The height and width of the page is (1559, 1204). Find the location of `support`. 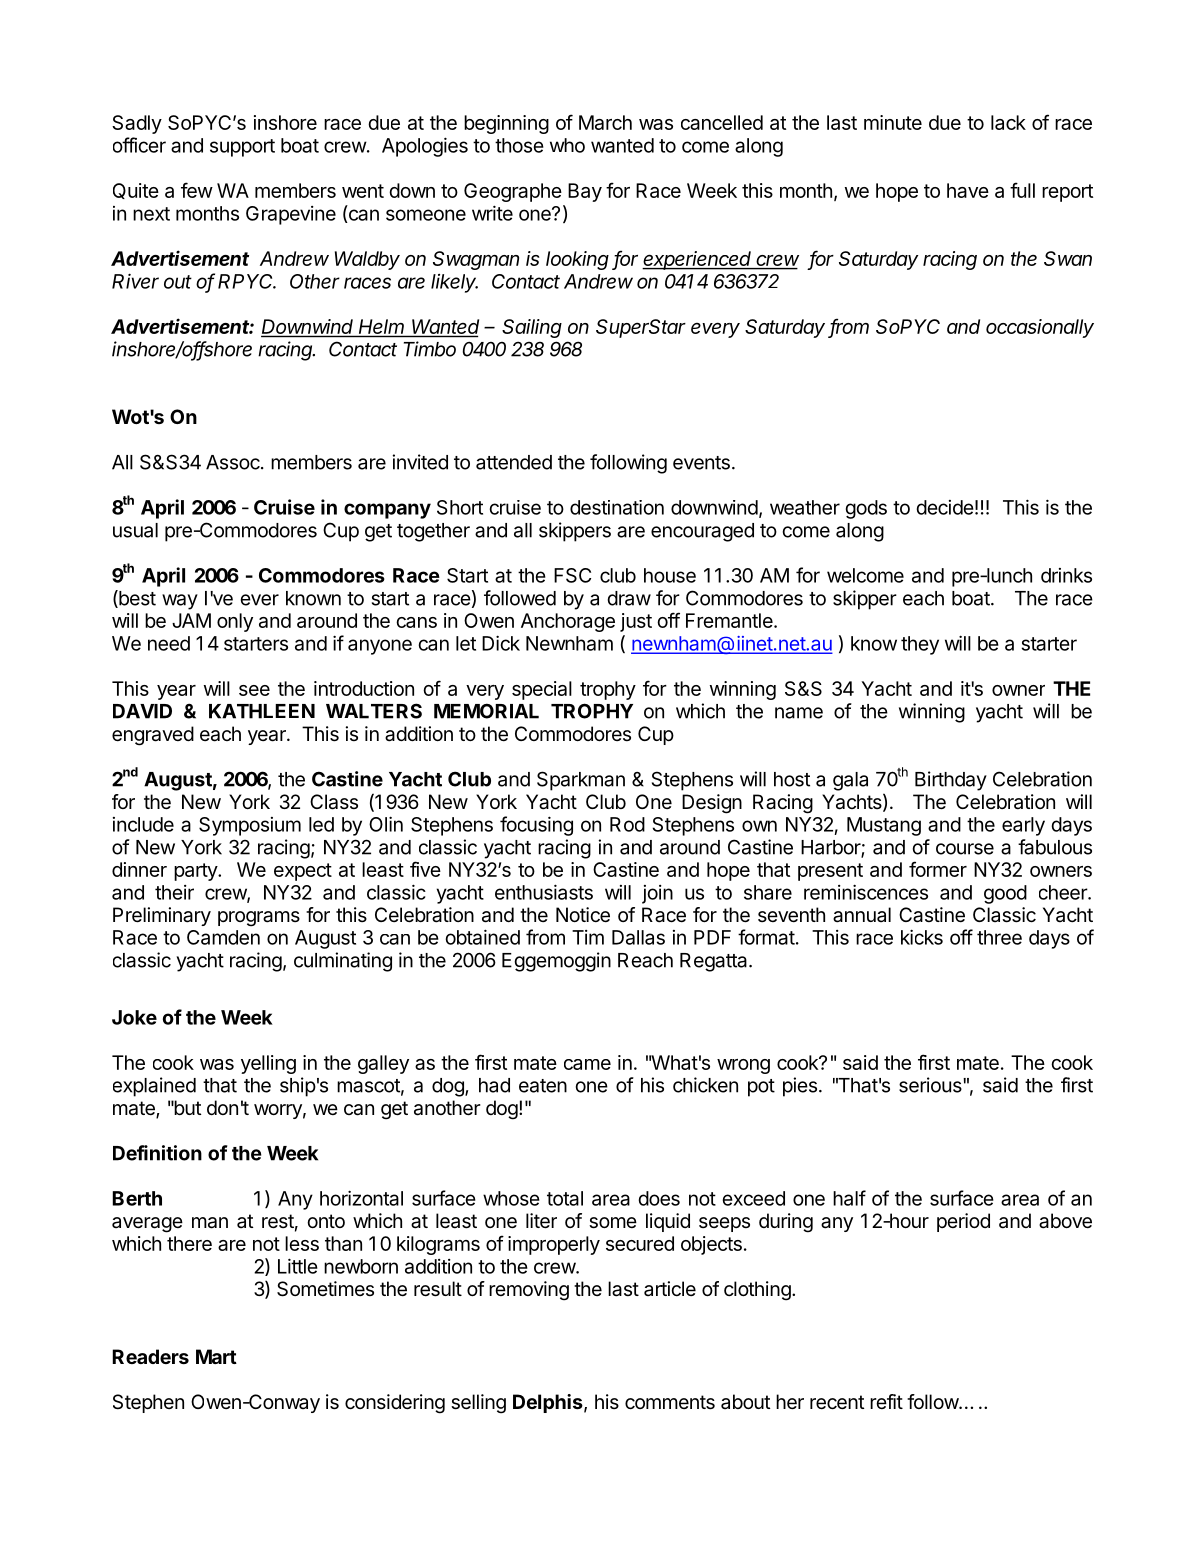

support is located at coordinates (242, 148).
